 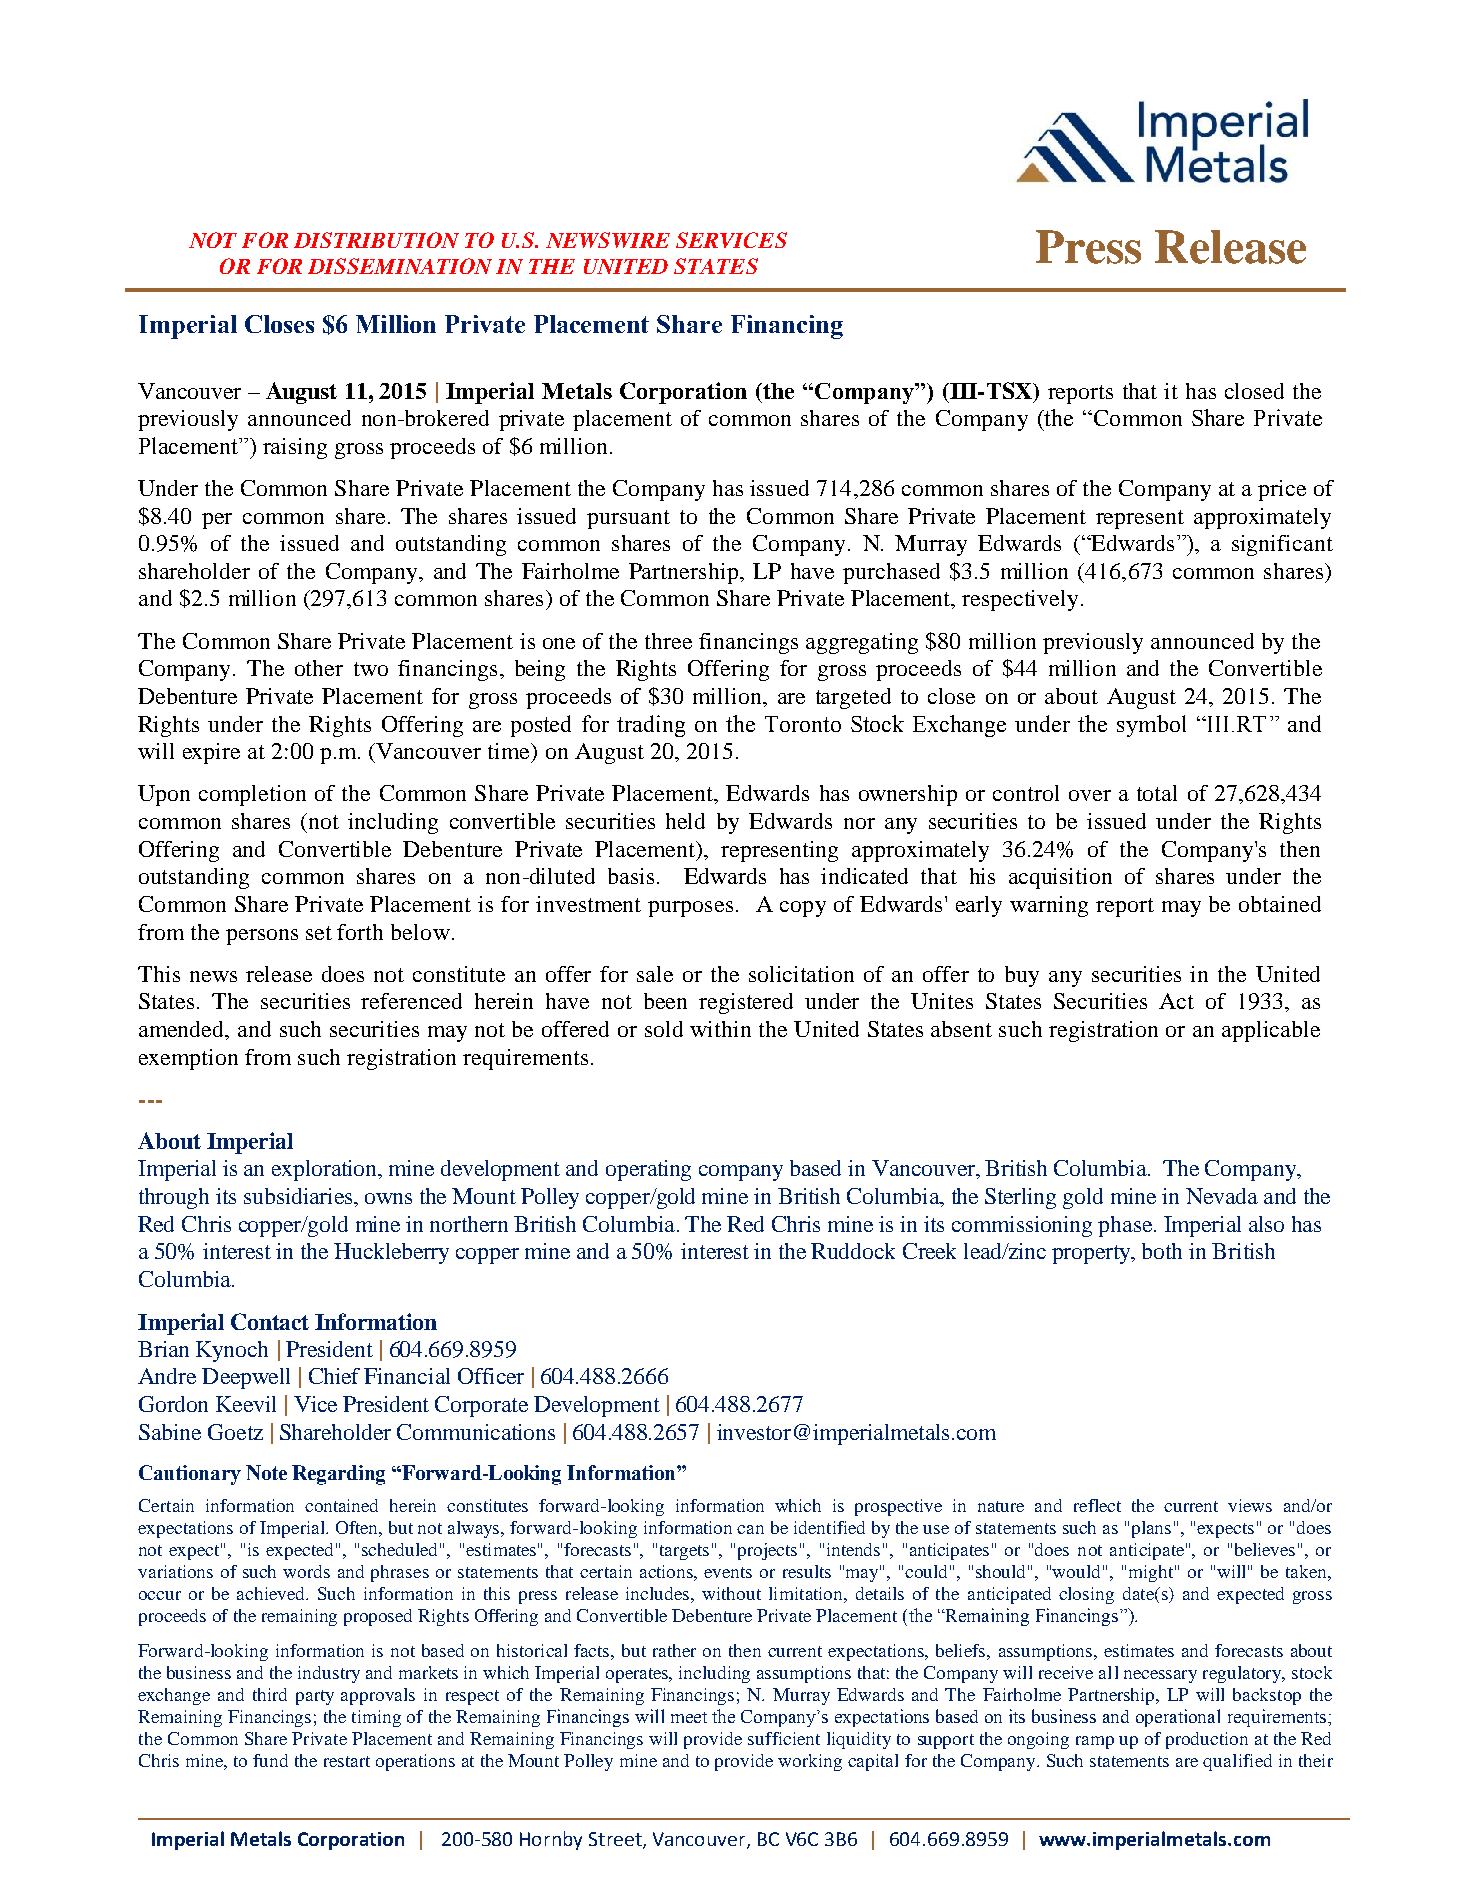 I want to click on qualified, so click(x=1237, y=1762).
